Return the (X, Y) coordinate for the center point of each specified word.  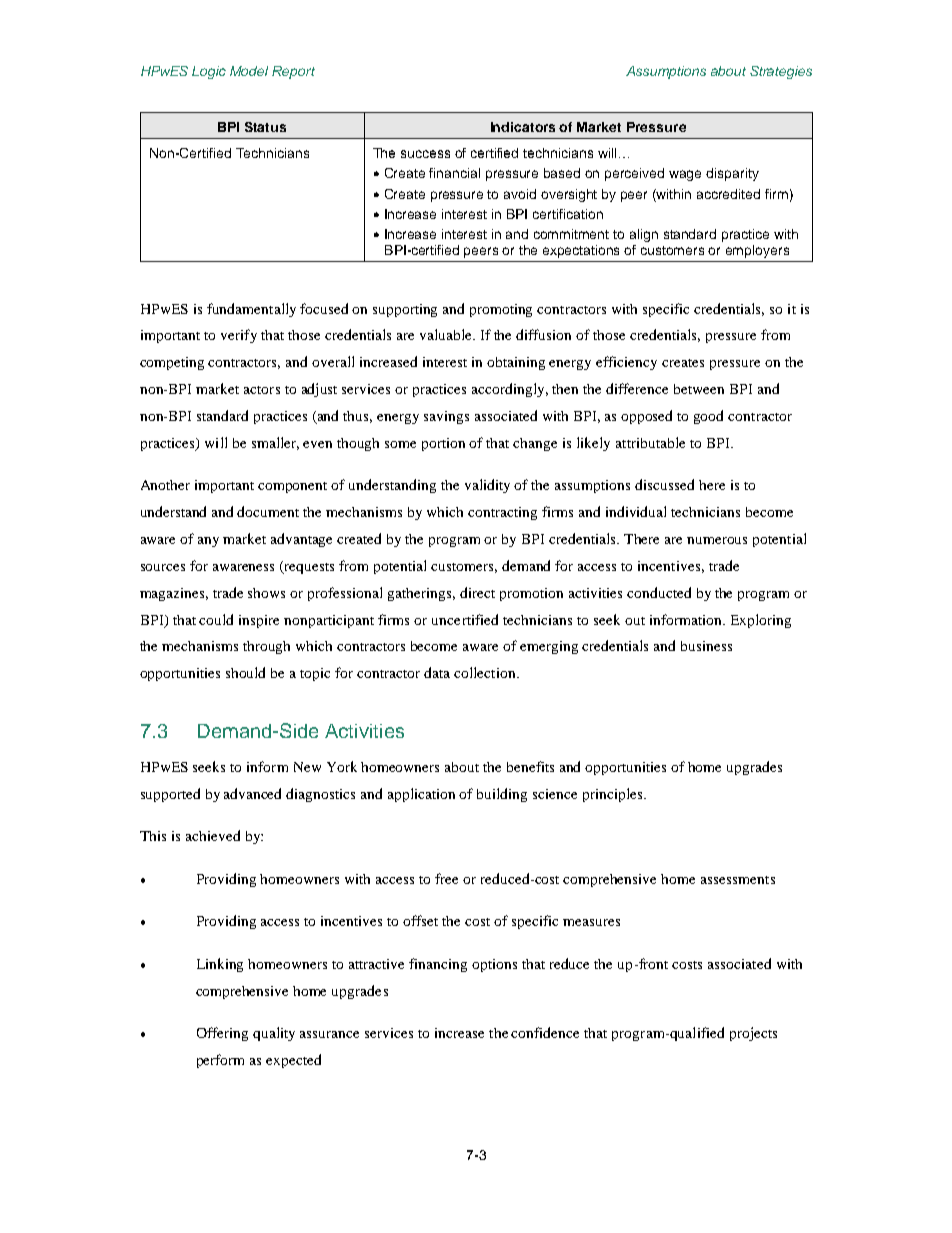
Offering (222, 1034)
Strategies (781, 72)
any (208, 542)
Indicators (523, 127)
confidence (545, 1032)
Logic (209, 72)
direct (477, 592)
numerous (717, 540)
